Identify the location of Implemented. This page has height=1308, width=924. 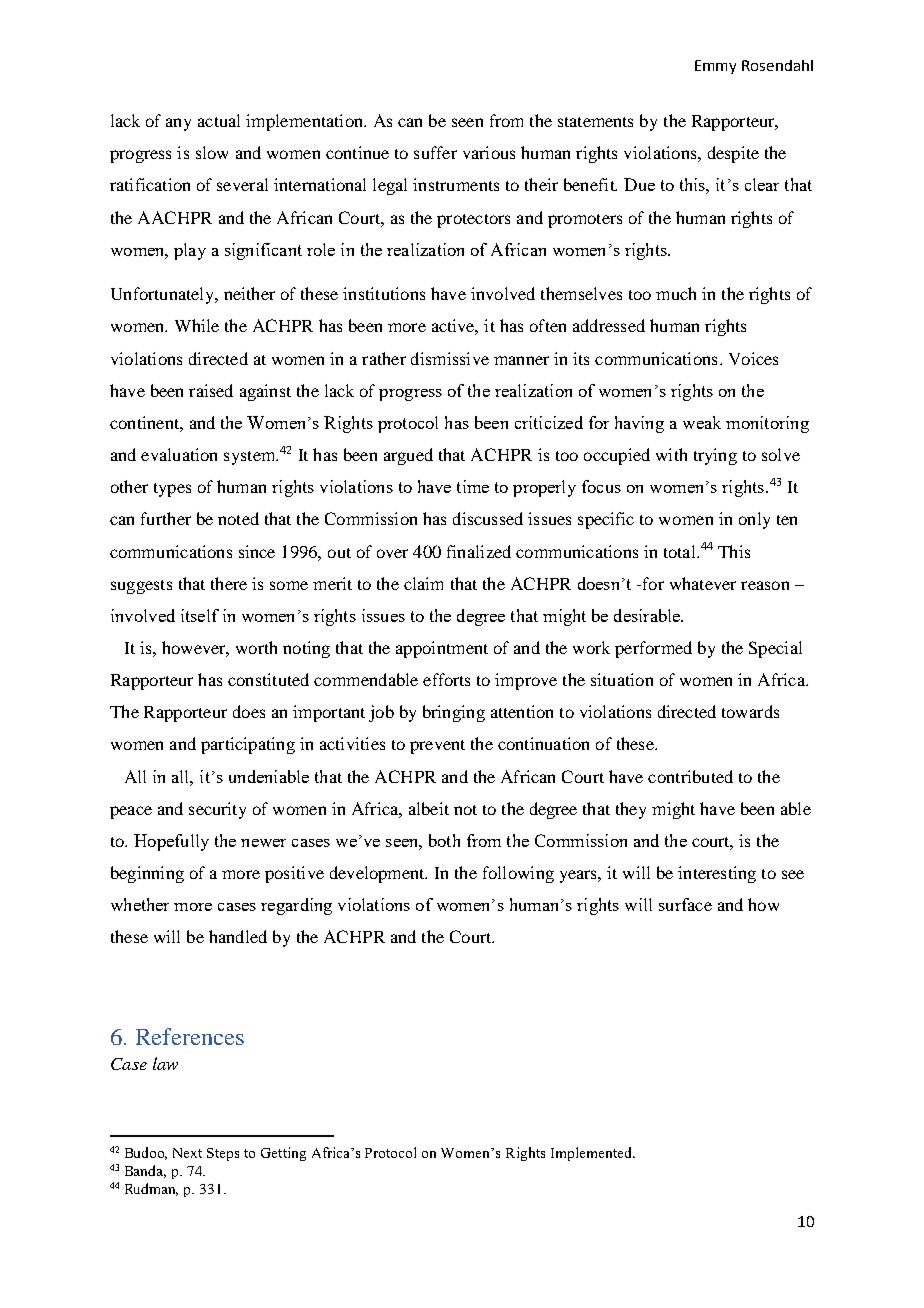
(592, 1154).
